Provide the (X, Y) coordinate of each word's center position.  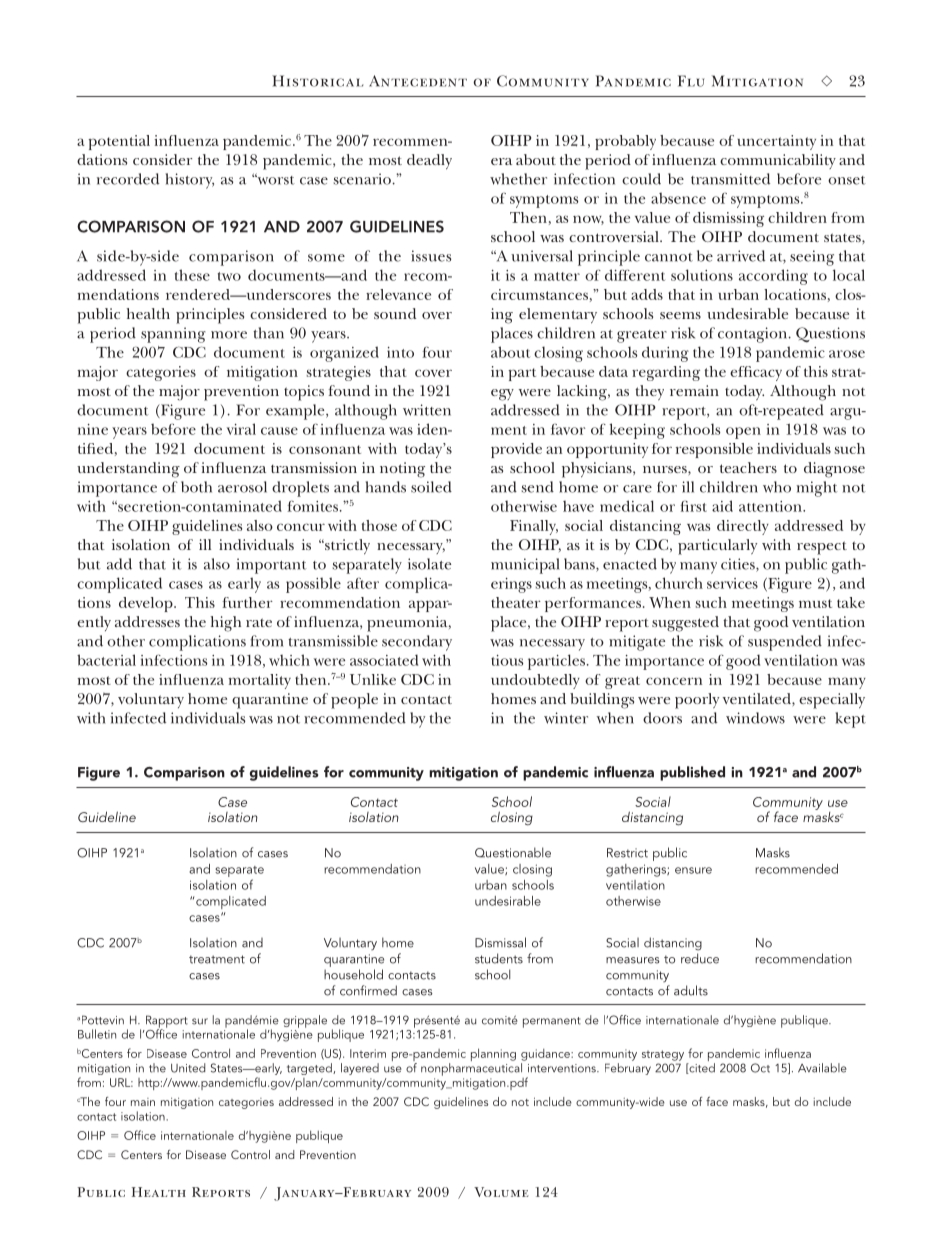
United (188, 1068)
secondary (417, 643)
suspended (785, 643)
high (226, 624)
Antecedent (418, 81)
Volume (501, 1192)
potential (119, 142)
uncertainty (776, 142)
